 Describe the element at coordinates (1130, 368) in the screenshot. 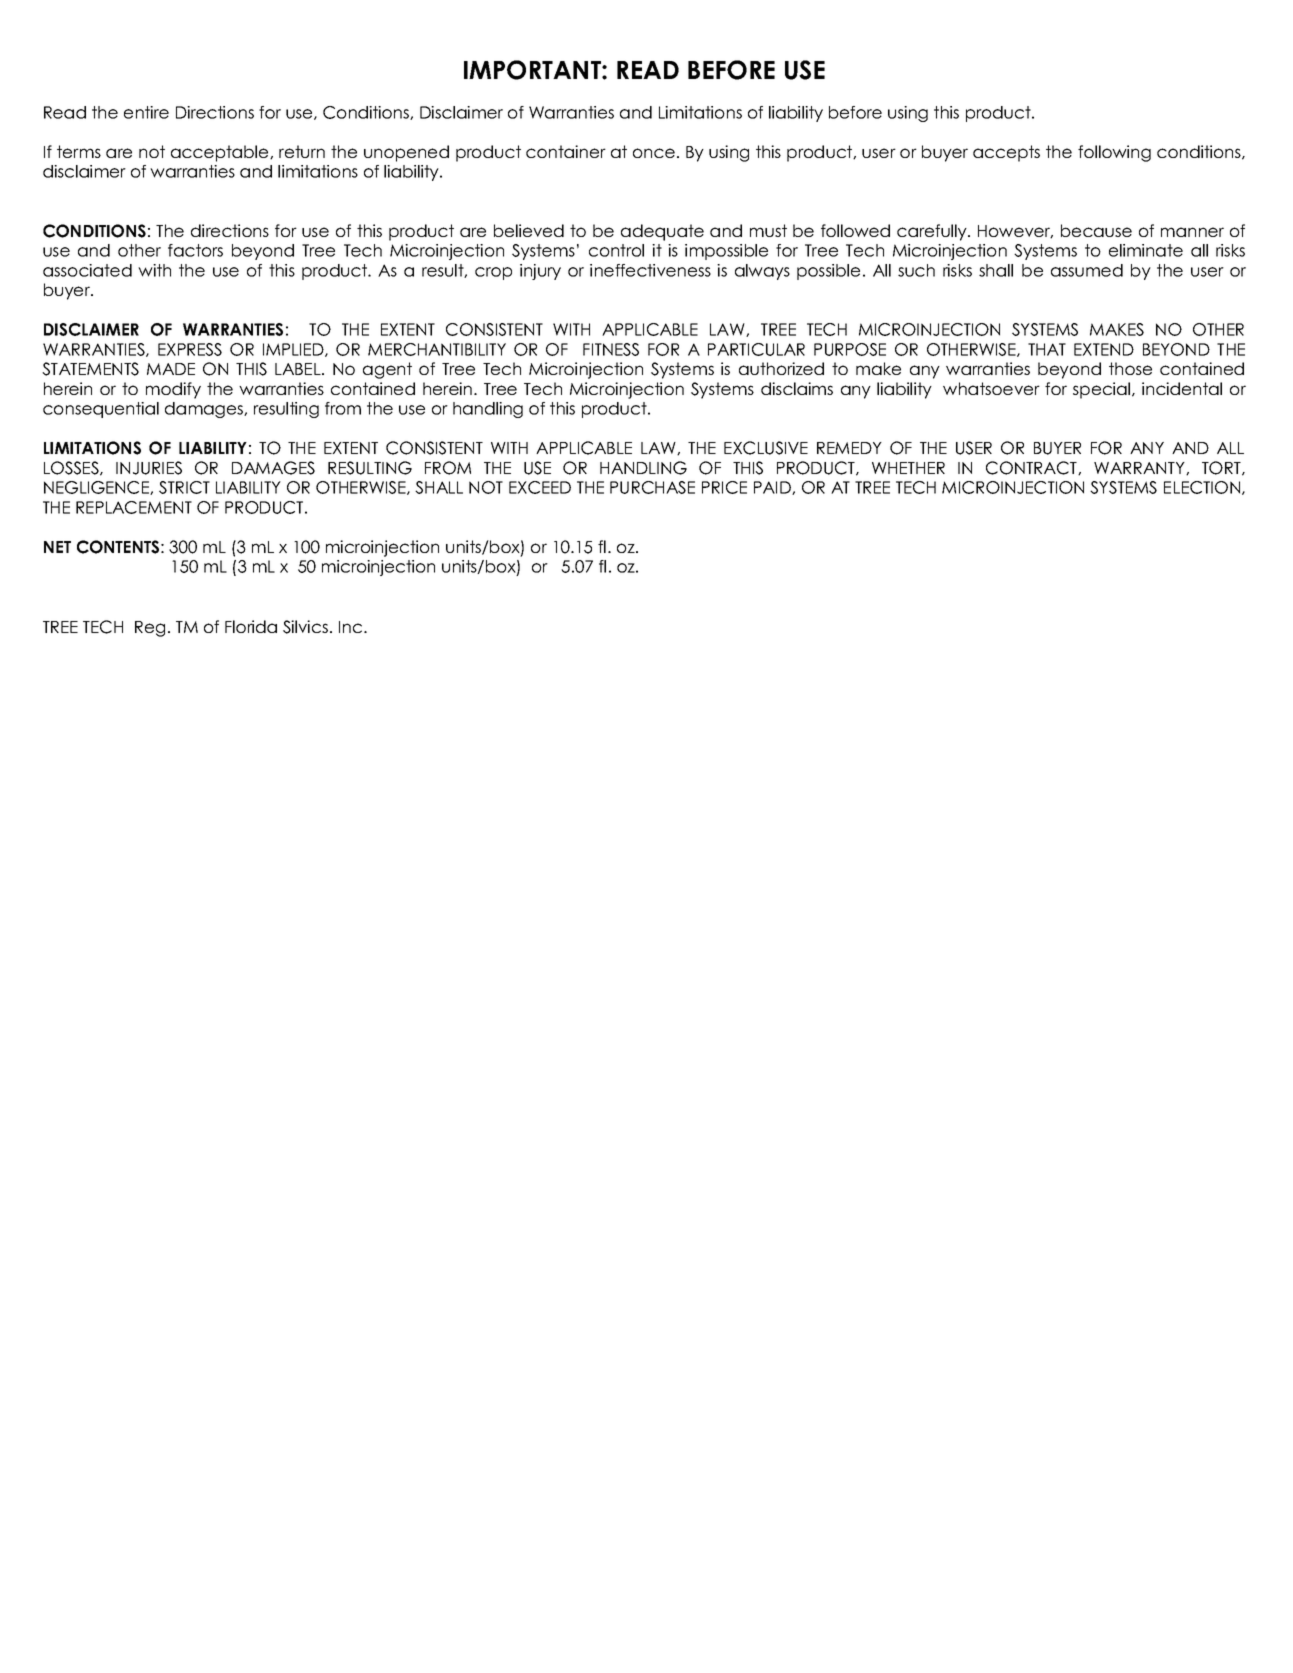

I see `those` at that location.
